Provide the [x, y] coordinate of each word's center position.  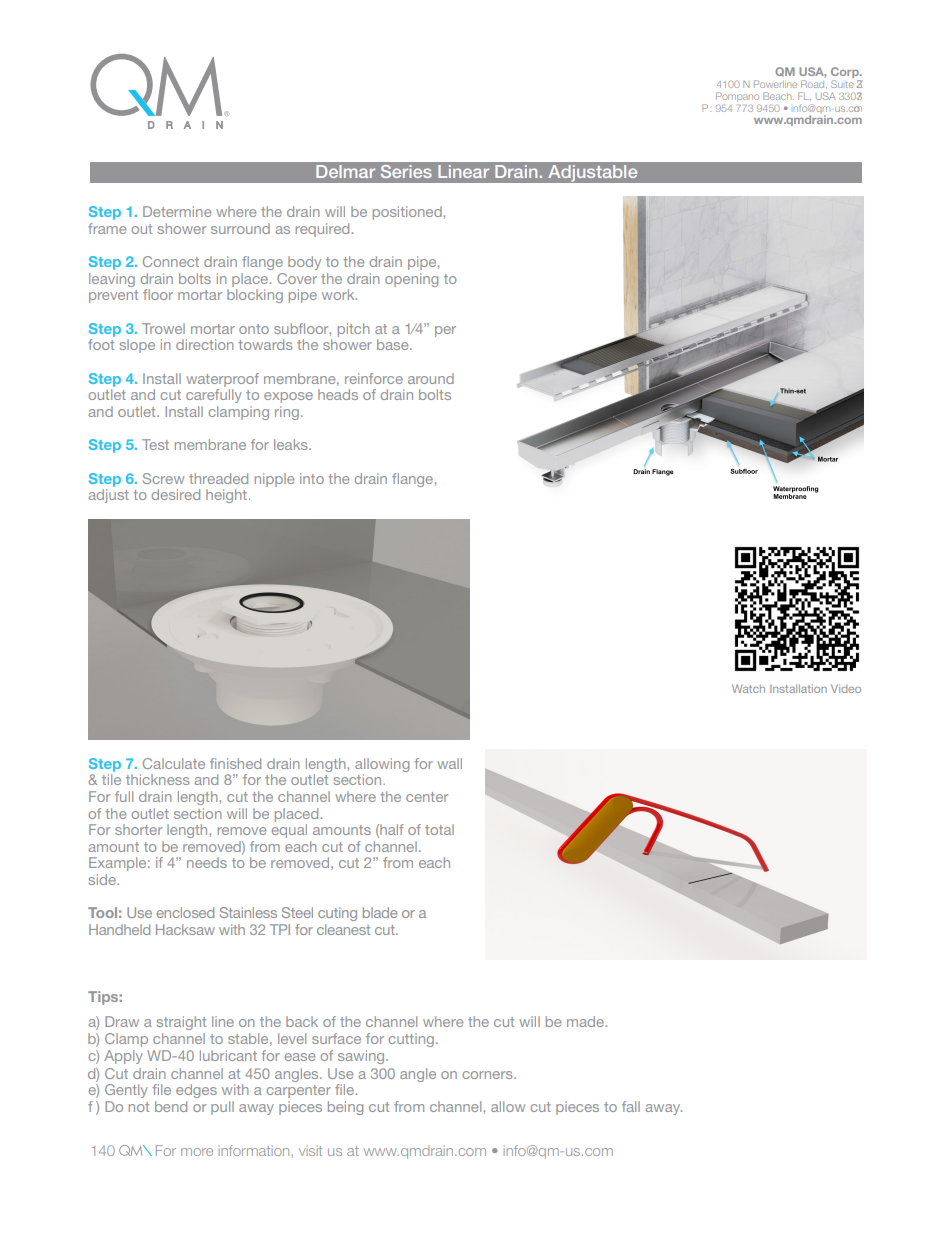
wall [449, 763]
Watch [748, 688]
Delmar [345, 171]
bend [171, 1106]
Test [155, 444]
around [431, 378]
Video [846, 688]
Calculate [174, 763]
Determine [177, 211]
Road [814, 84]
